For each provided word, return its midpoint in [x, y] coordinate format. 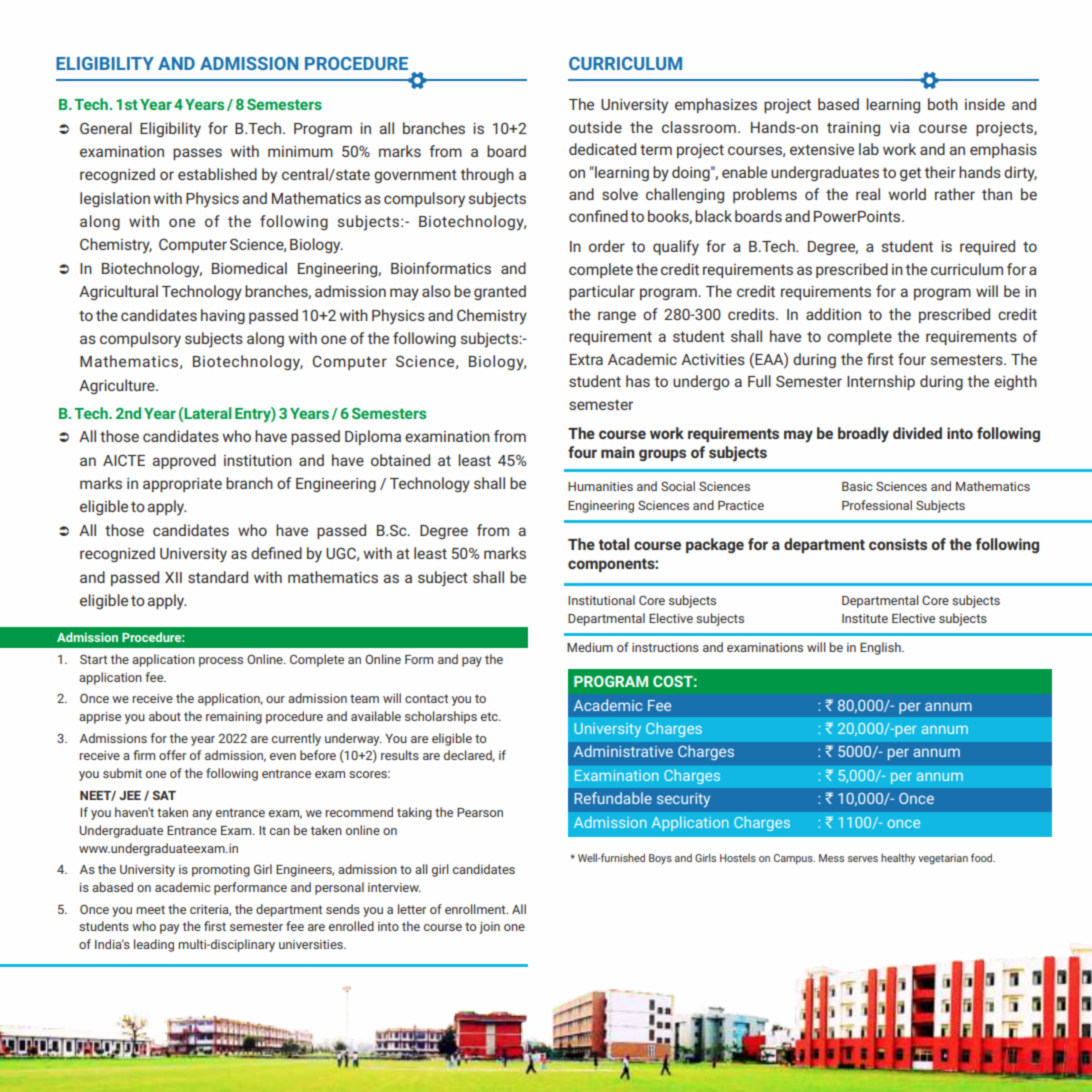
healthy [898, 859]
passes [197, 154]
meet [150, 909]
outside [595, 127]
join [489, 928]
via [900, 127]
